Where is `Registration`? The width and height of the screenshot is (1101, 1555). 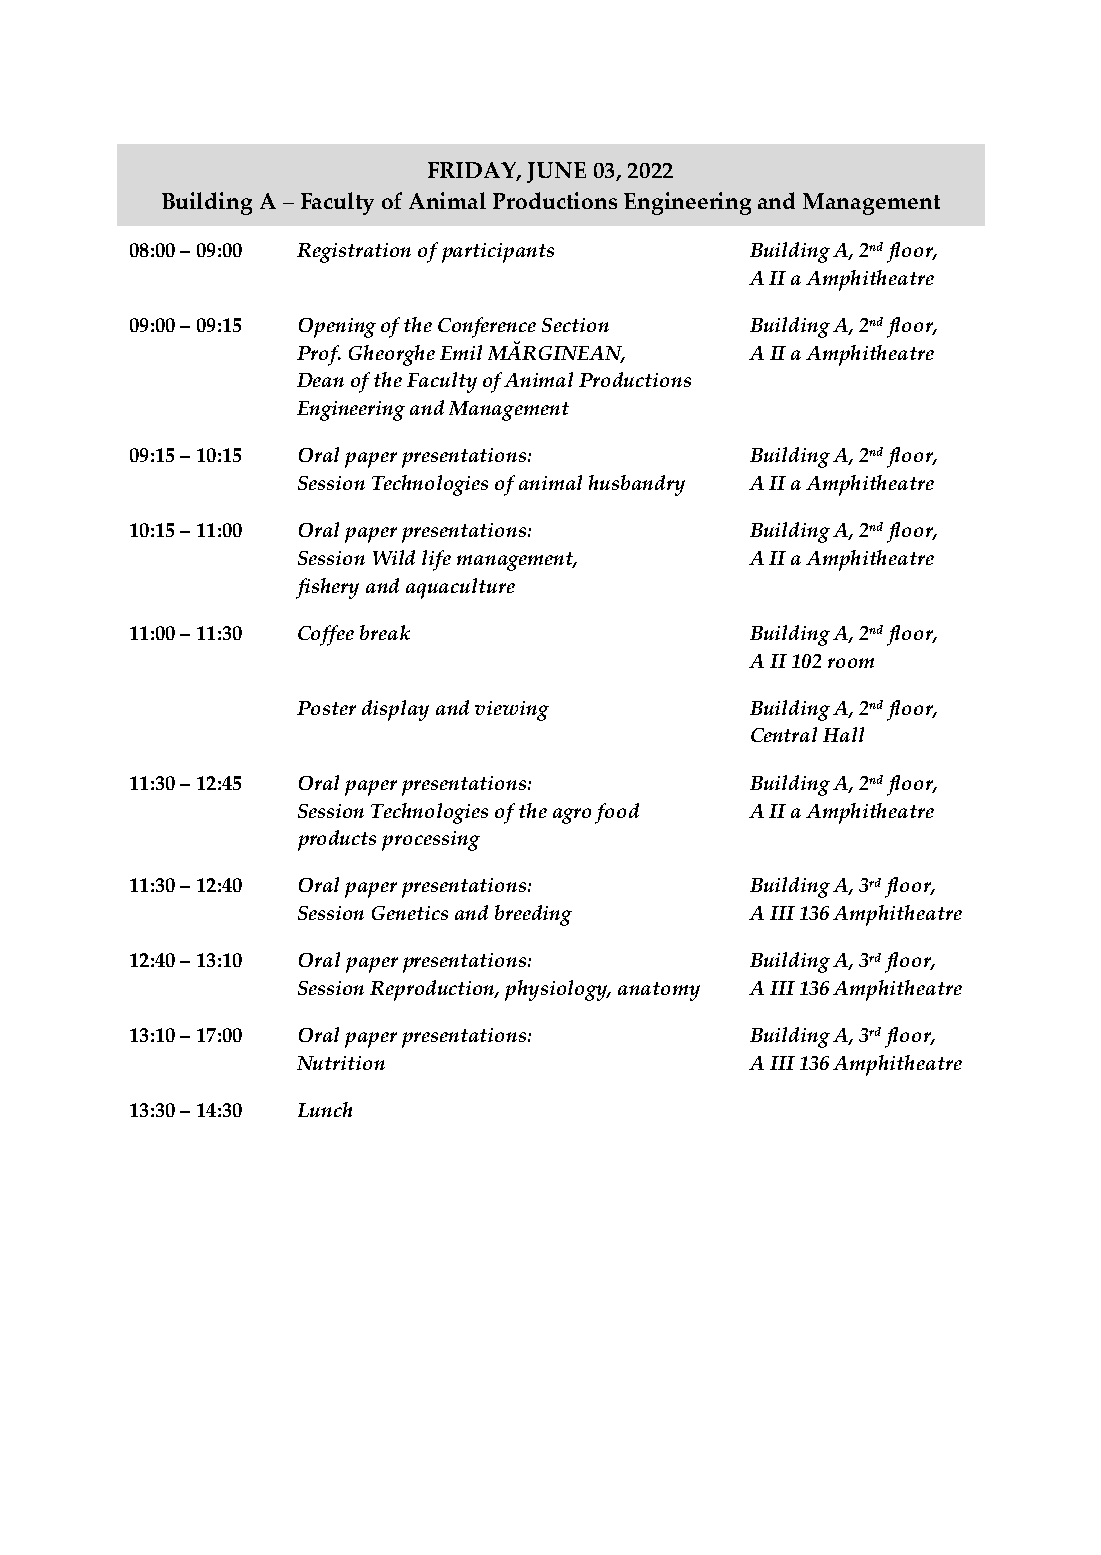 Registration is located at coordinates (354, 253).
